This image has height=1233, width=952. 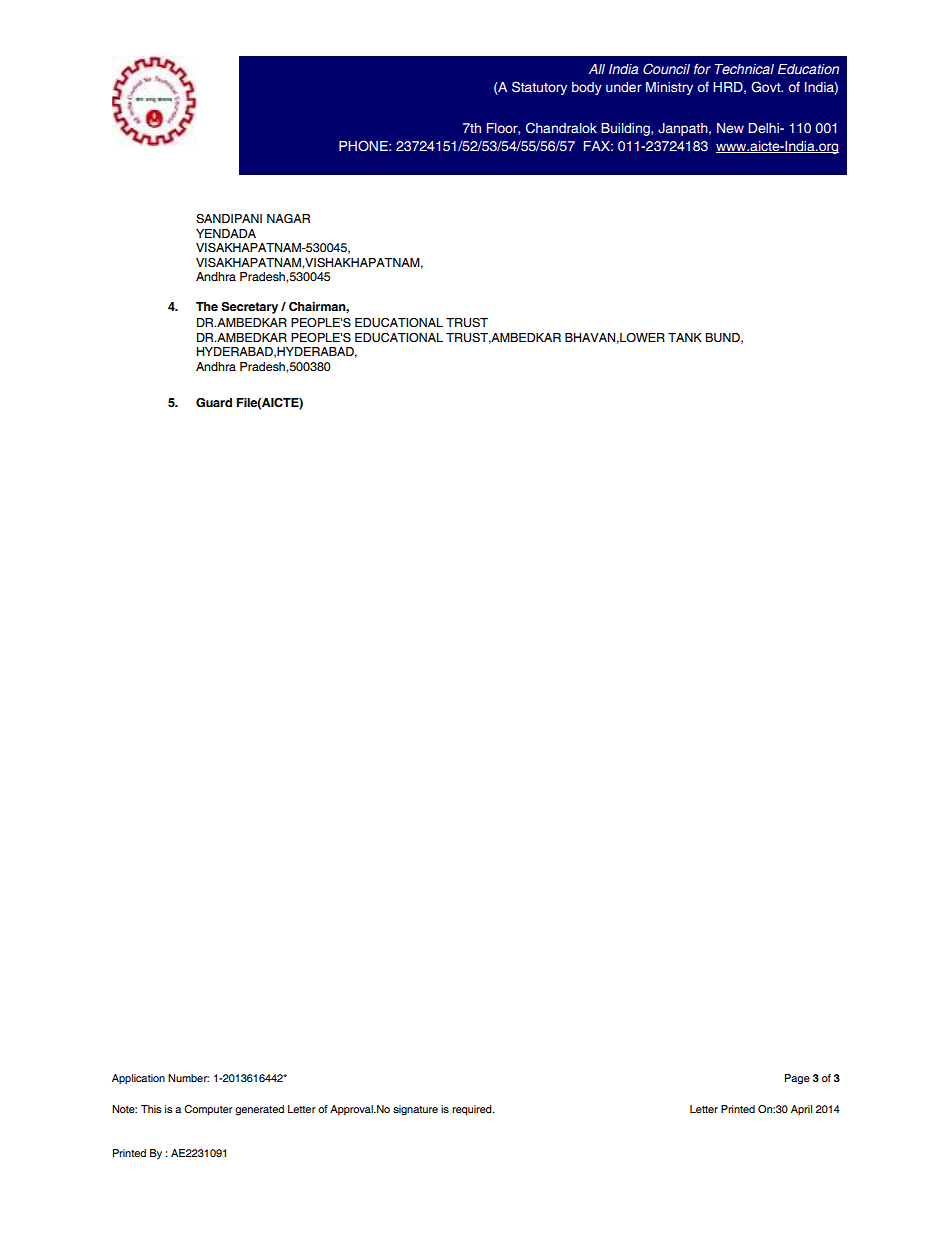 I want to click on The, so click(x=207, y=307).
